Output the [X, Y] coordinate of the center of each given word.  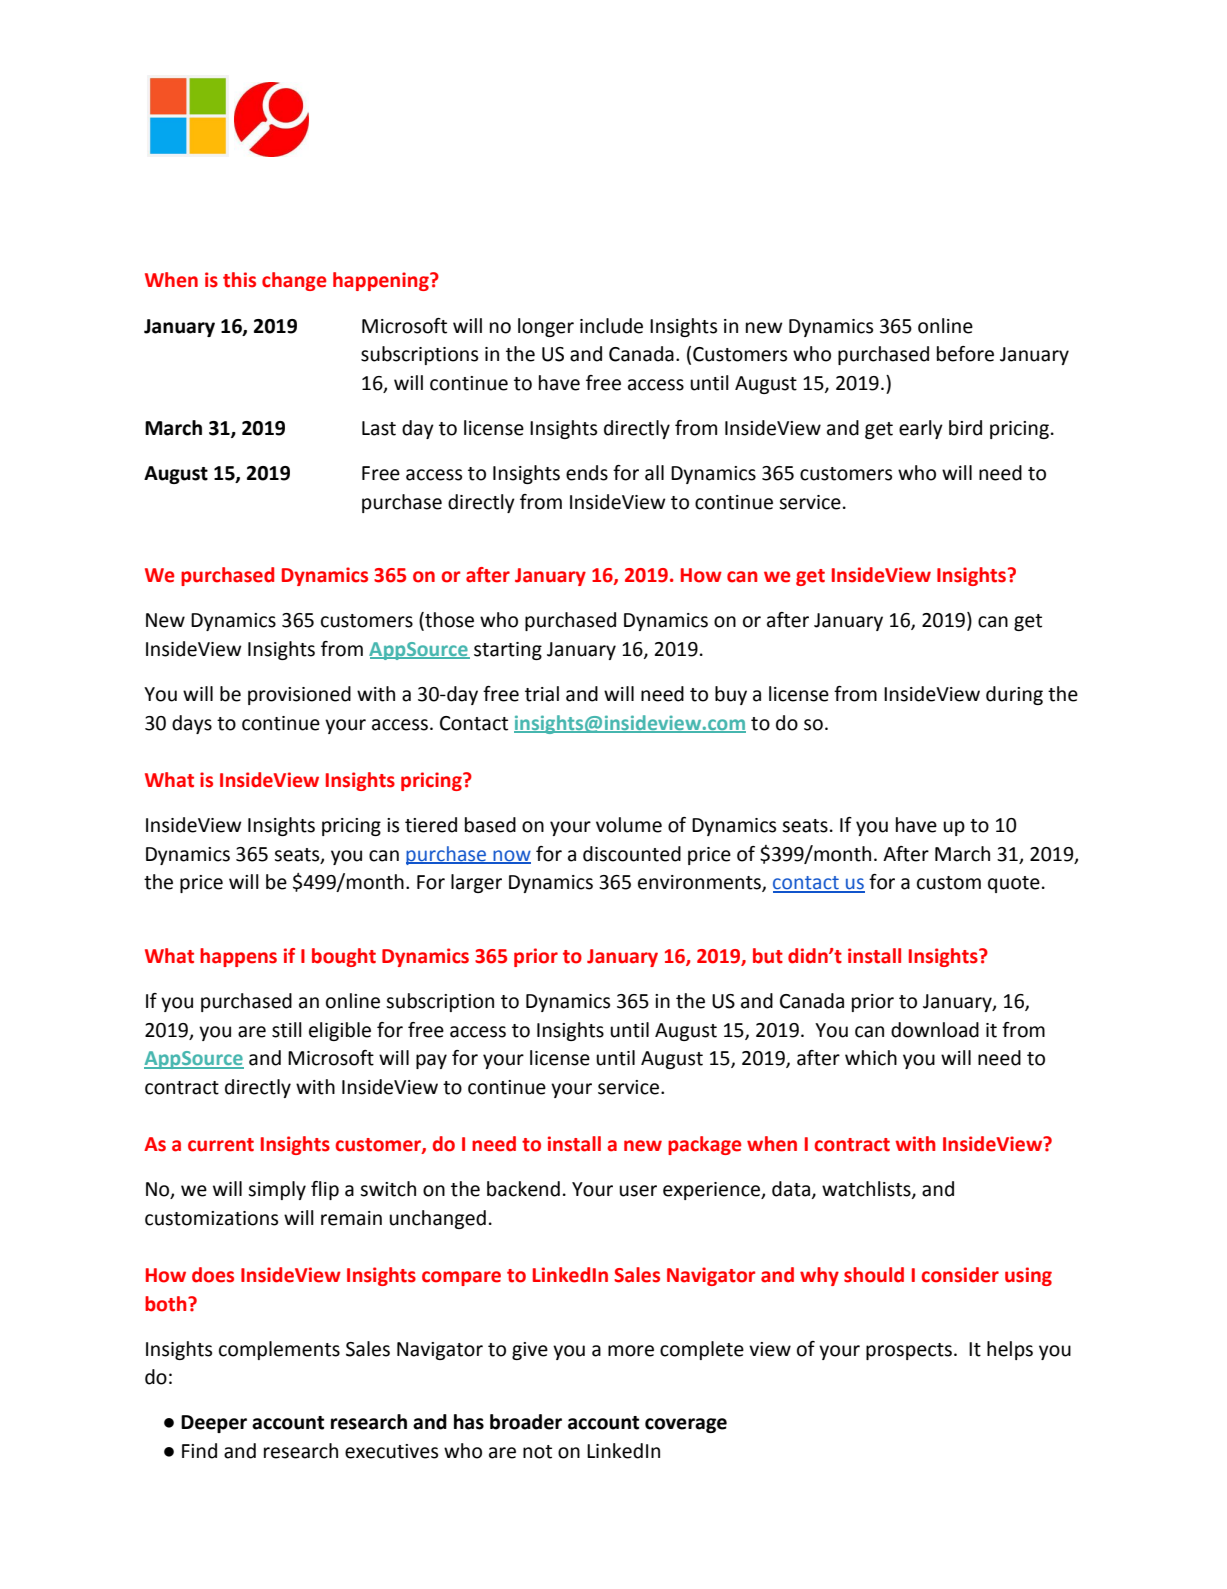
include [611, 326]
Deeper [214, 1424]
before [965, 354]
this [239, 280]
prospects [909, 1351]
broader [526, 1422]
